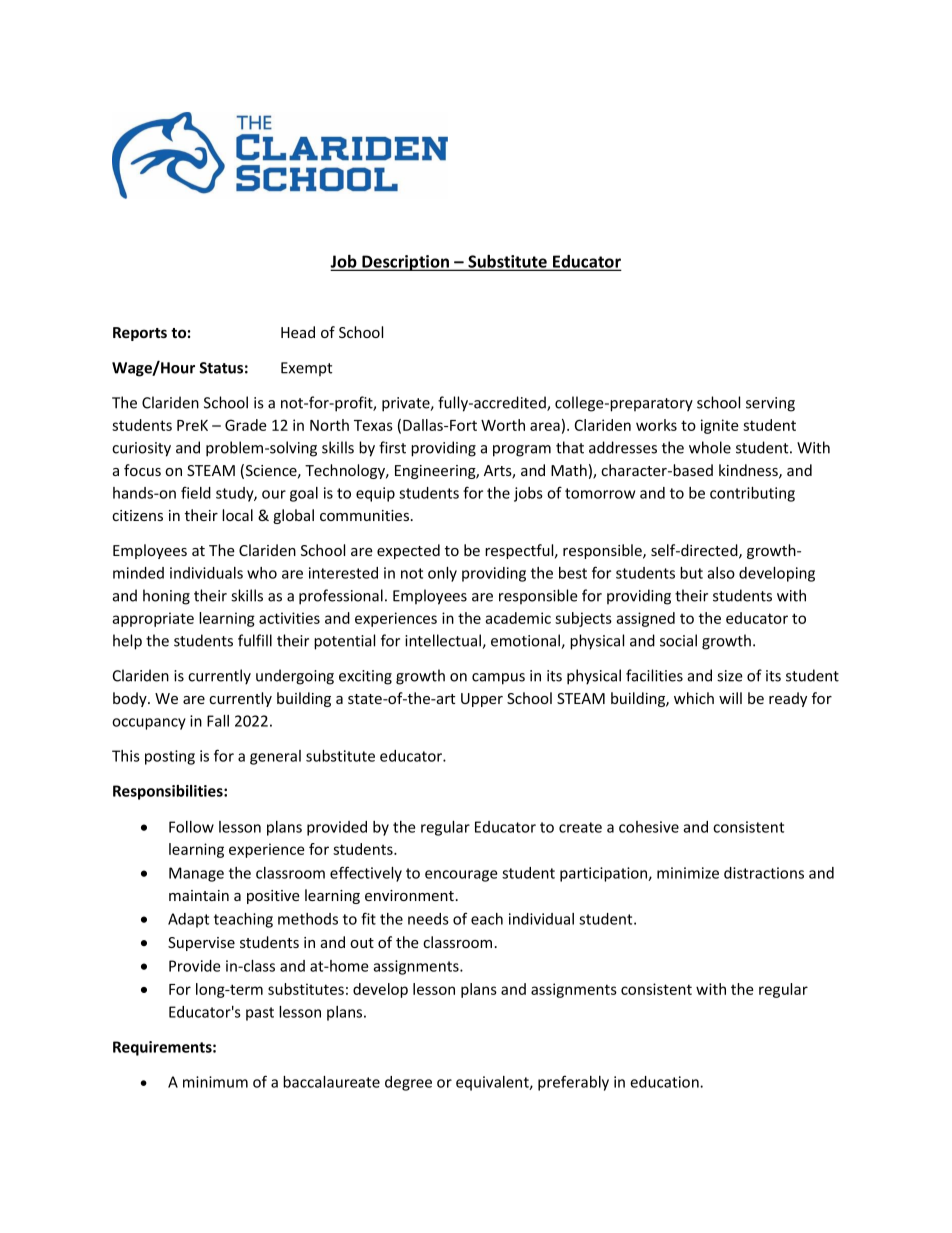 The image size is (952, 1233). Describe the element at coordinates (752, 494) in the page. I see `contributing` at that location.
